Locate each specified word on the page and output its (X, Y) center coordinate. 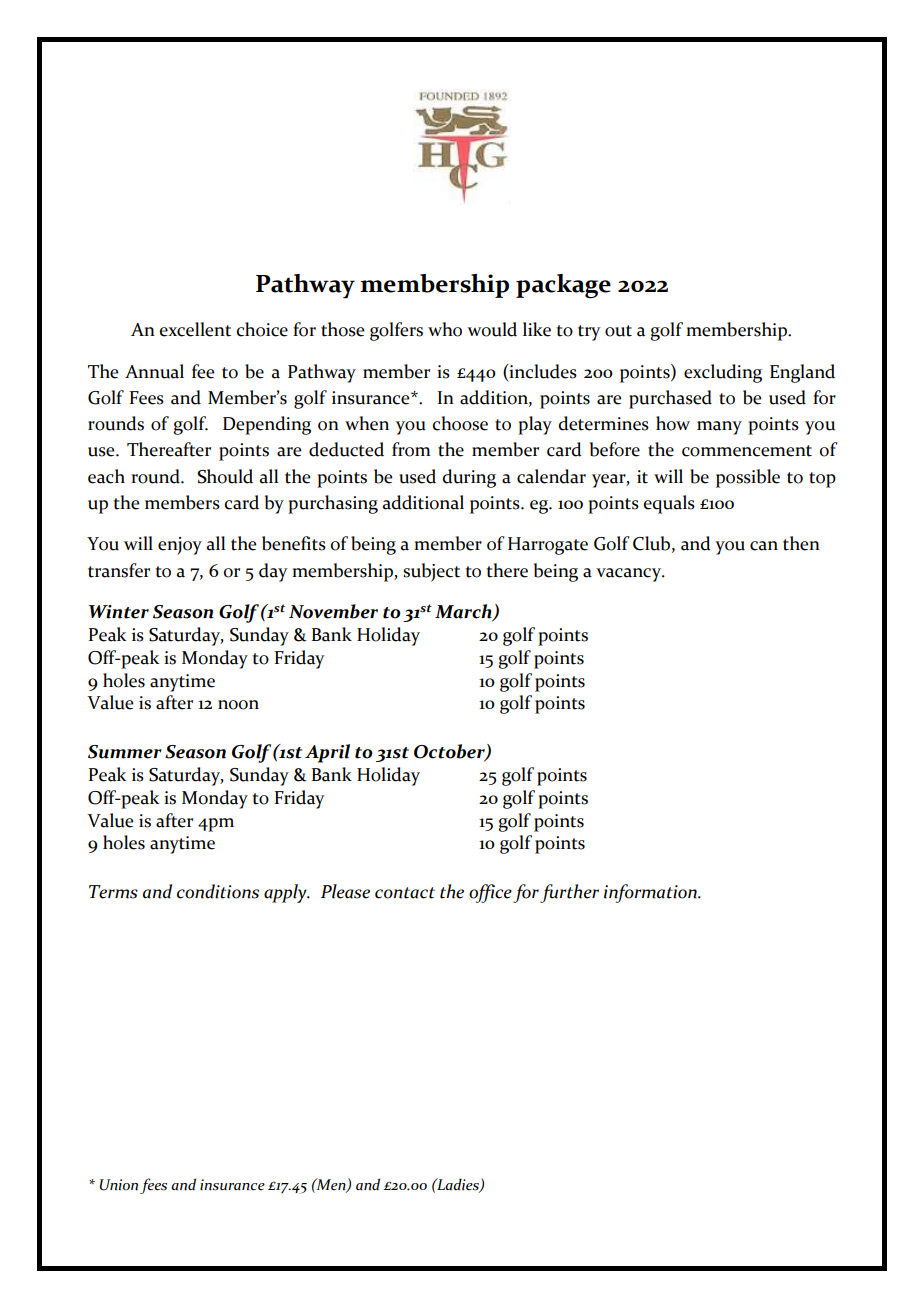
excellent (195, 329)
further (569, 893)
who (445, 329)
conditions (218, 891)
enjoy (180, 546)
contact (405, 893)
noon (238, 705)
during (469, 478)
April (327, 753)
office (490, 893)
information (651, 893)
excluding (723, 373)
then (801, 543)
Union (119, 1185)
